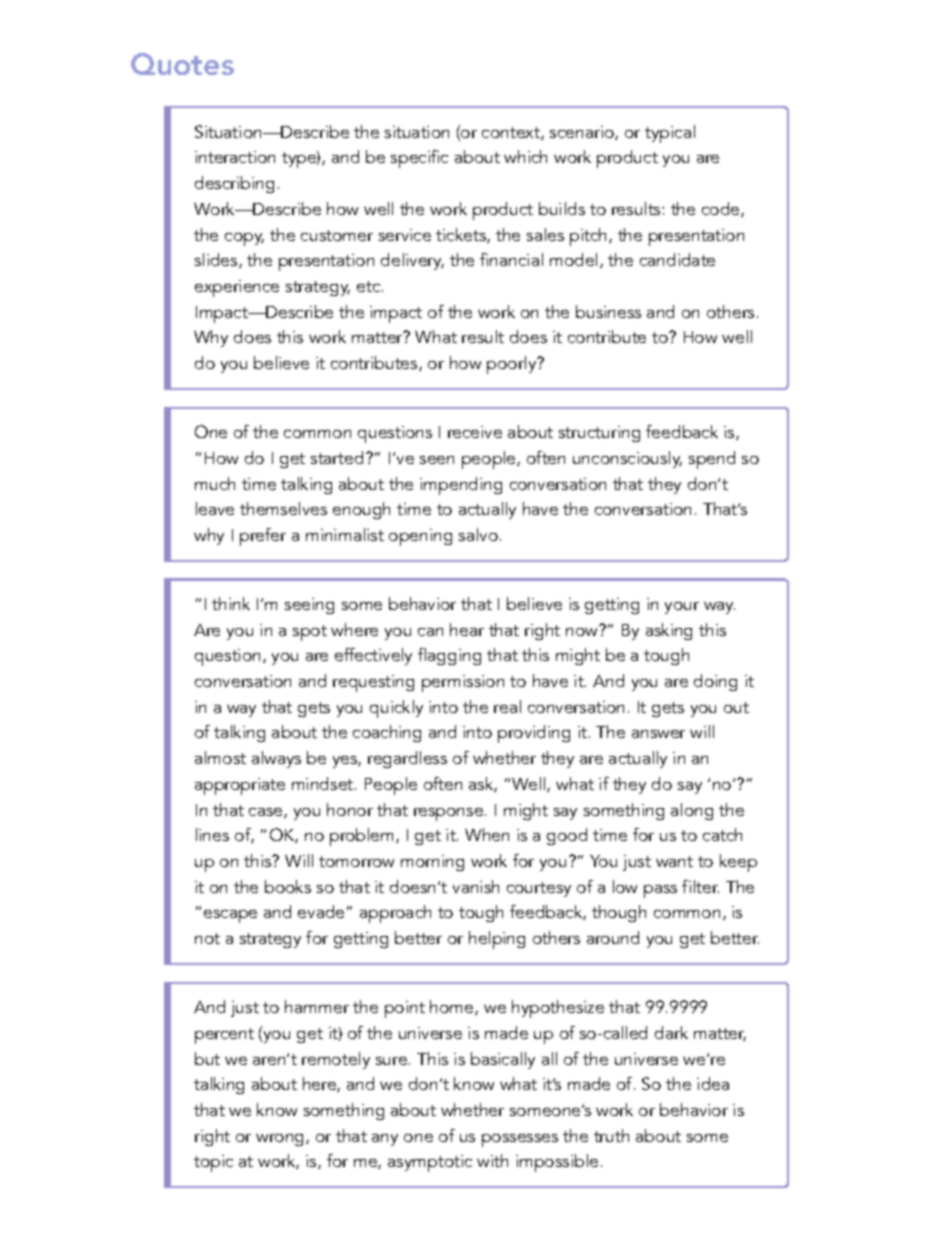  Describe the element at coordinates (512, 133) in the screenshot. I see `context` at that location.
